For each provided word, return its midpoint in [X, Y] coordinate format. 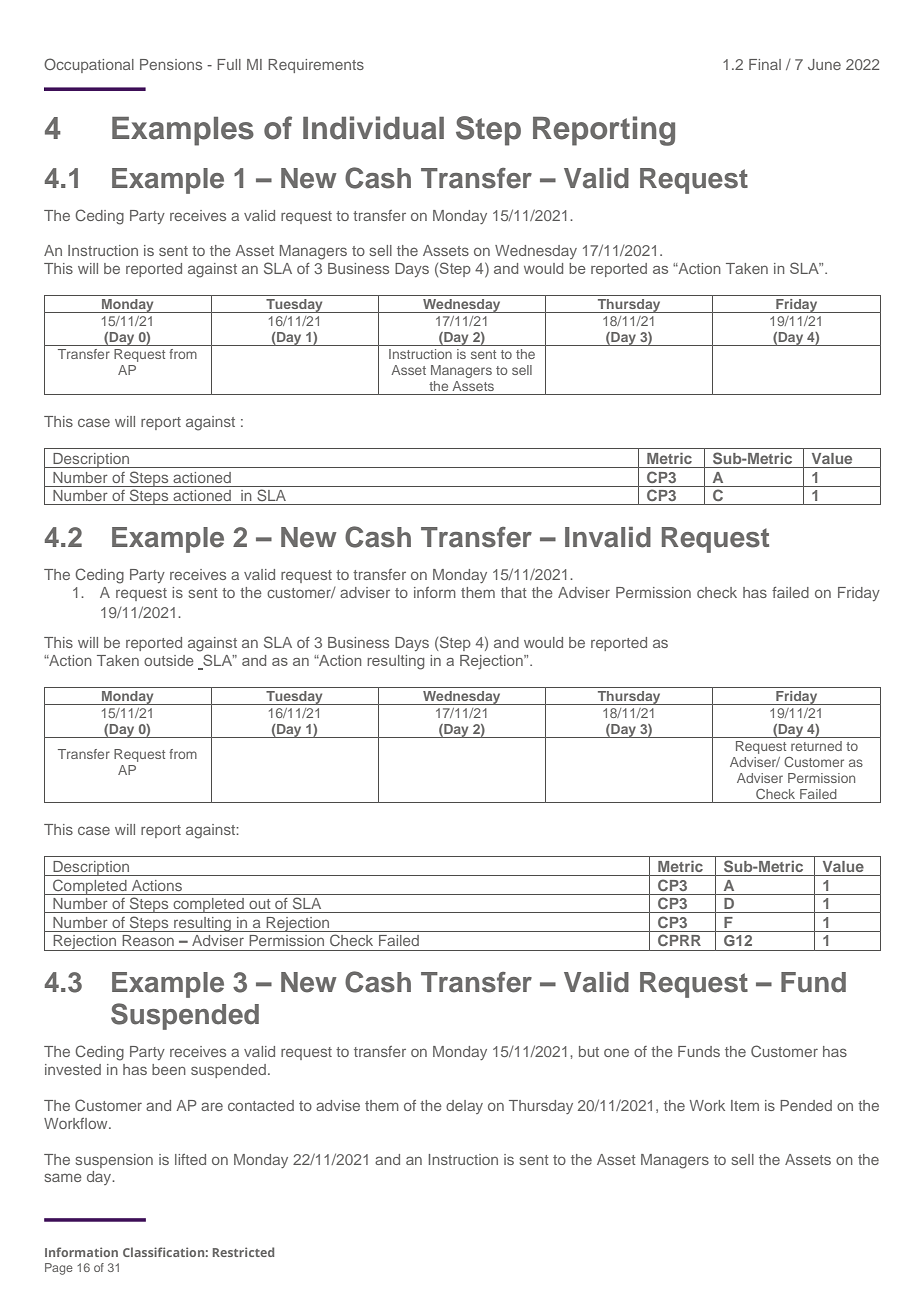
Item [745, 1105]
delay [464, 1107]
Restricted [243, 1252]
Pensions [171, 64]
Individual [373, 128]
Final [765, 64]
